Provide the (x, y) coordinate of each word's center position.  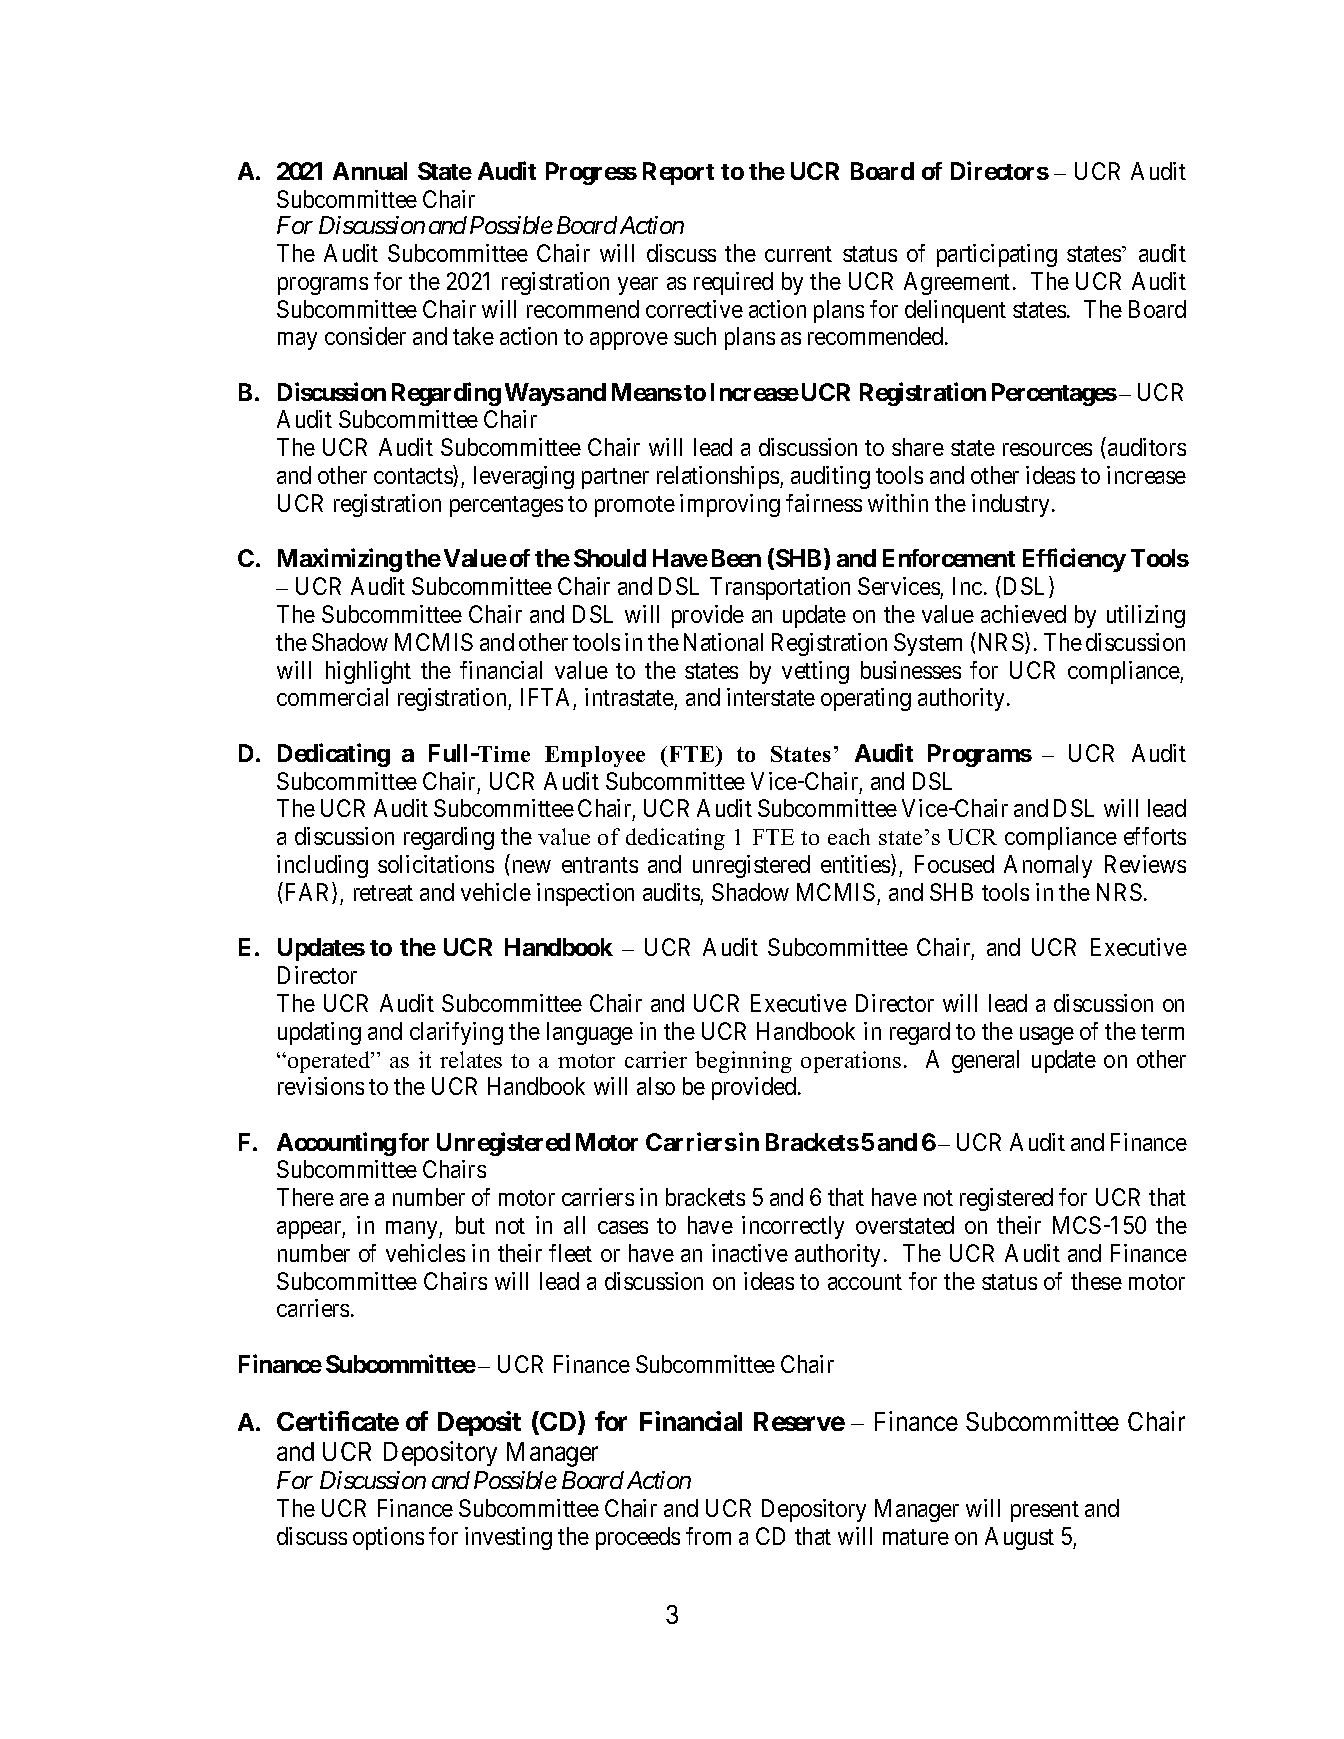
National (723, 642)
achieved (1023, 614)
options (388, 1538)
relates (471, 1059)
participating (997, 255)
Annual (370, 171)
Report (678, 173)
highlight (368, 672)
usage (1047, 1036)
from (708, 1536)
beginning (743, 1062)
